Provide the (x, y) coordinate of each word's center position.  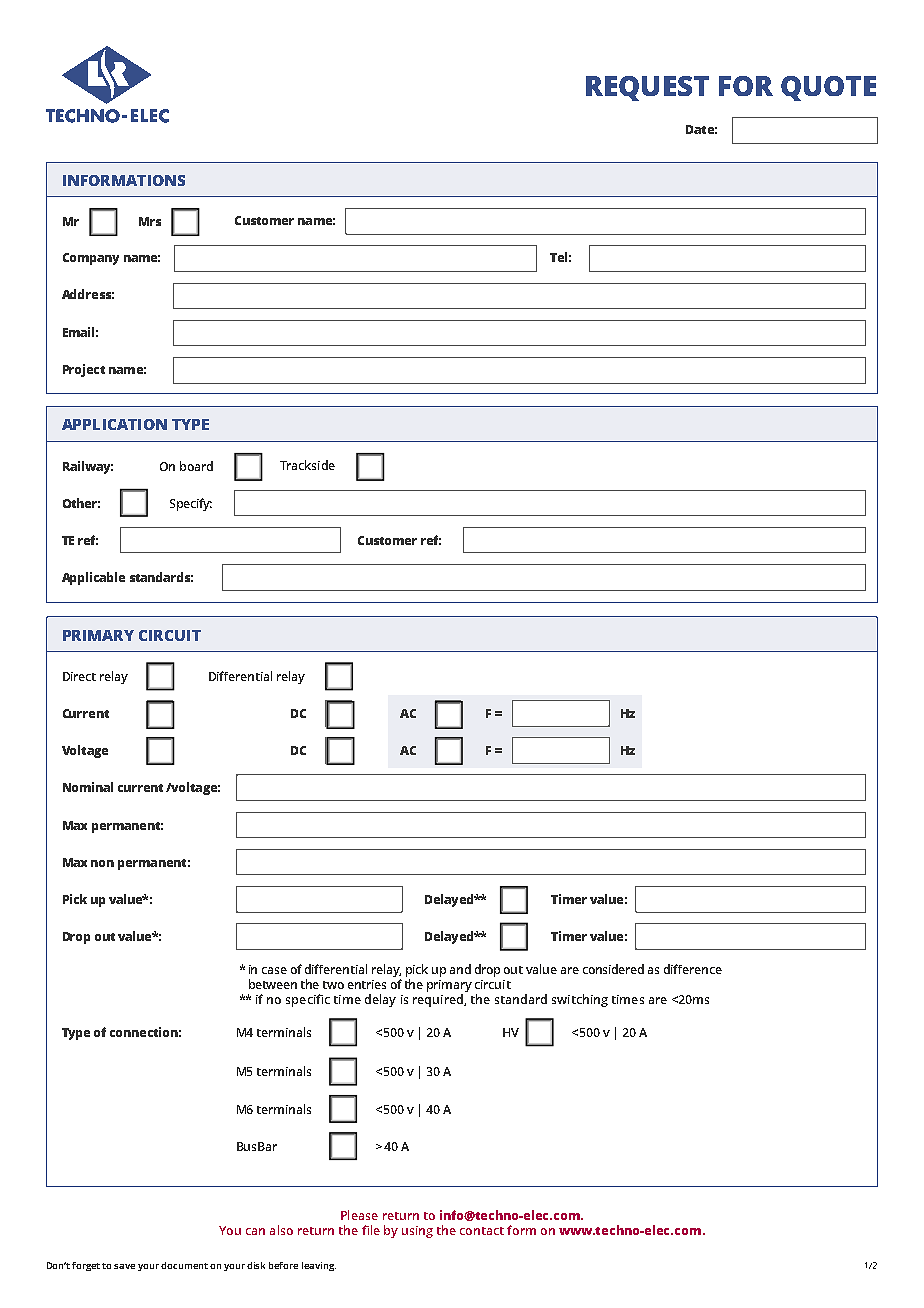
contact (482, 1231)
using (417, 1232)
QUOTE (828, 88)
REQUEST (647, 88)
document (184, 1265)
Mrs (150, 221)
